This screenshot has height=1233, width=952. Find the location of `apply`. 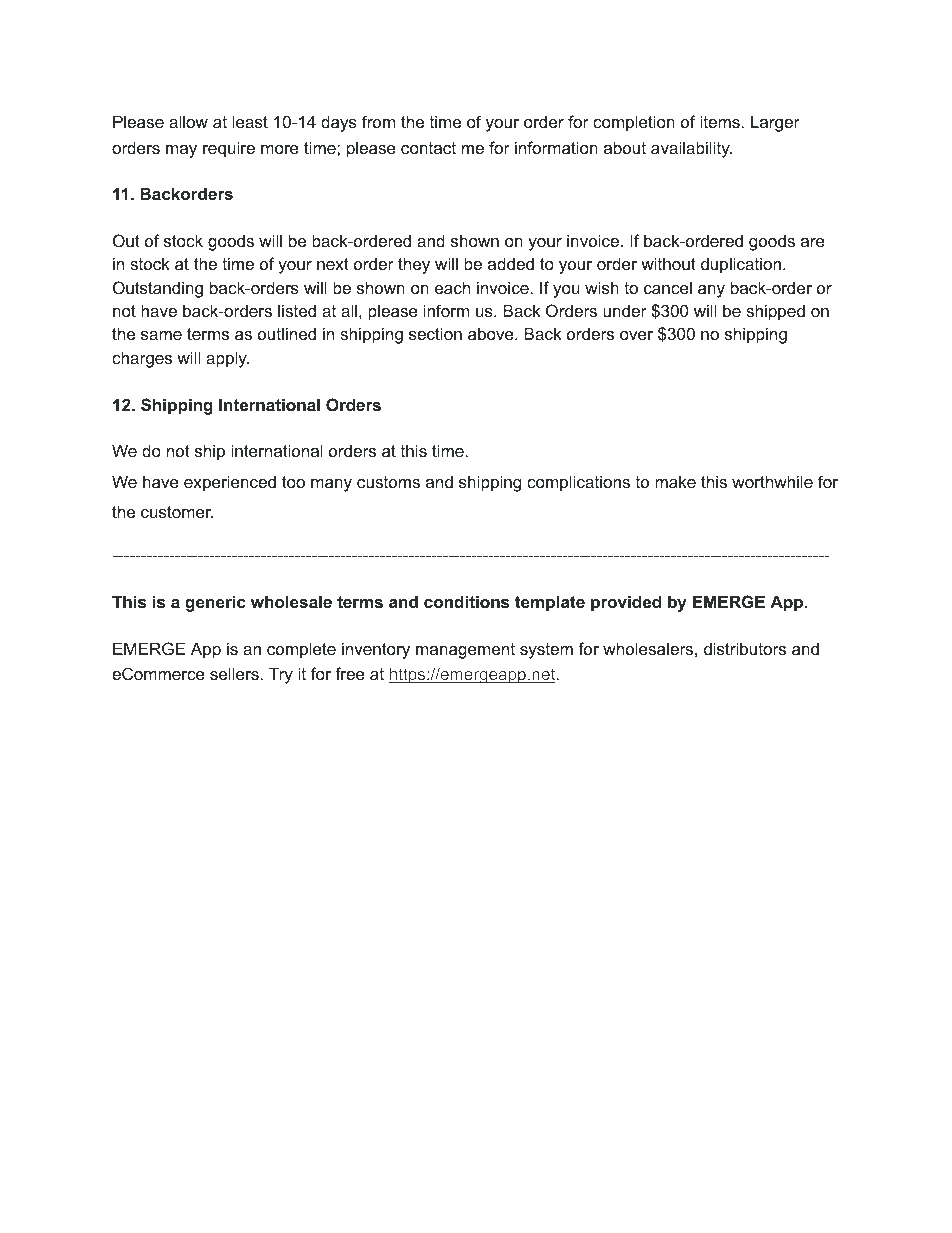

apply is located at coordinates (227, 359).
